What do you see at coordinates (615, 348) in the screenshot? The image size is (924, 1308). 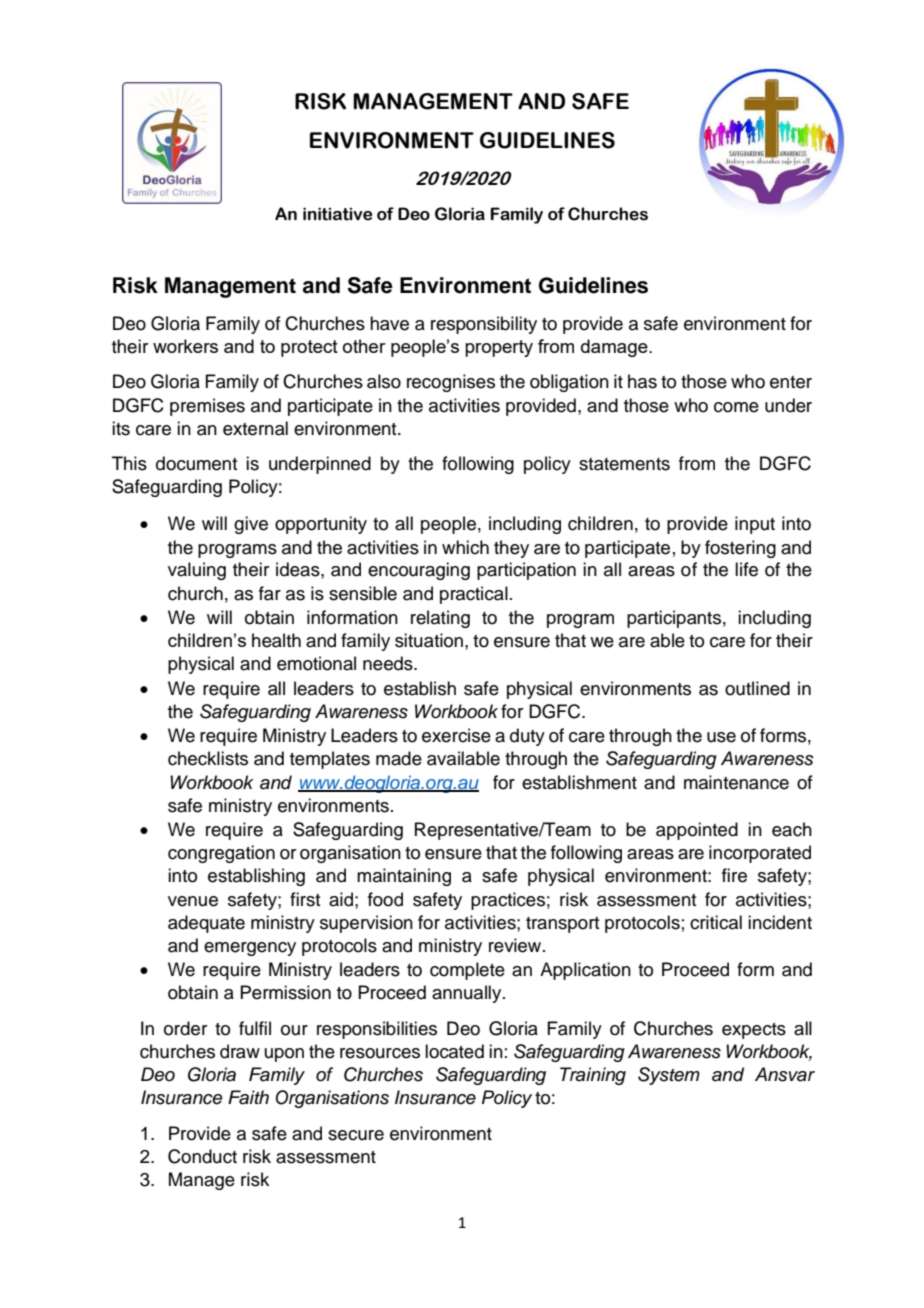 I see `damage` at bounding box center [615, 348].
